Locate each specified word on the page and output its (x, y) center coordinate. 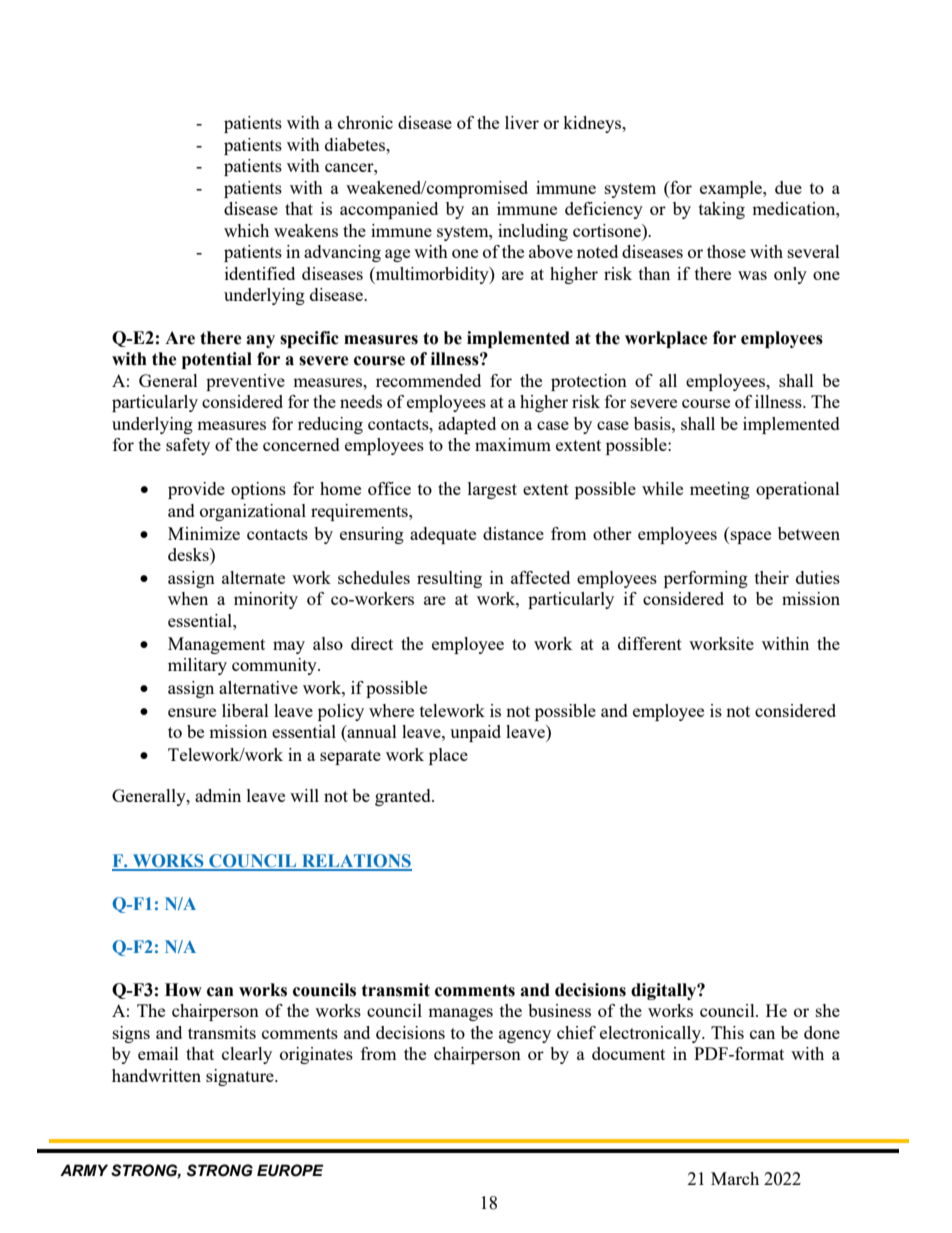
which (246, 230)
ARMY (84, 1170)
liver (522, 122)
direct (372, 643)
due (788, 187)
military (197, 666)
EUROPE (290, 1170)
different (650, 643)
